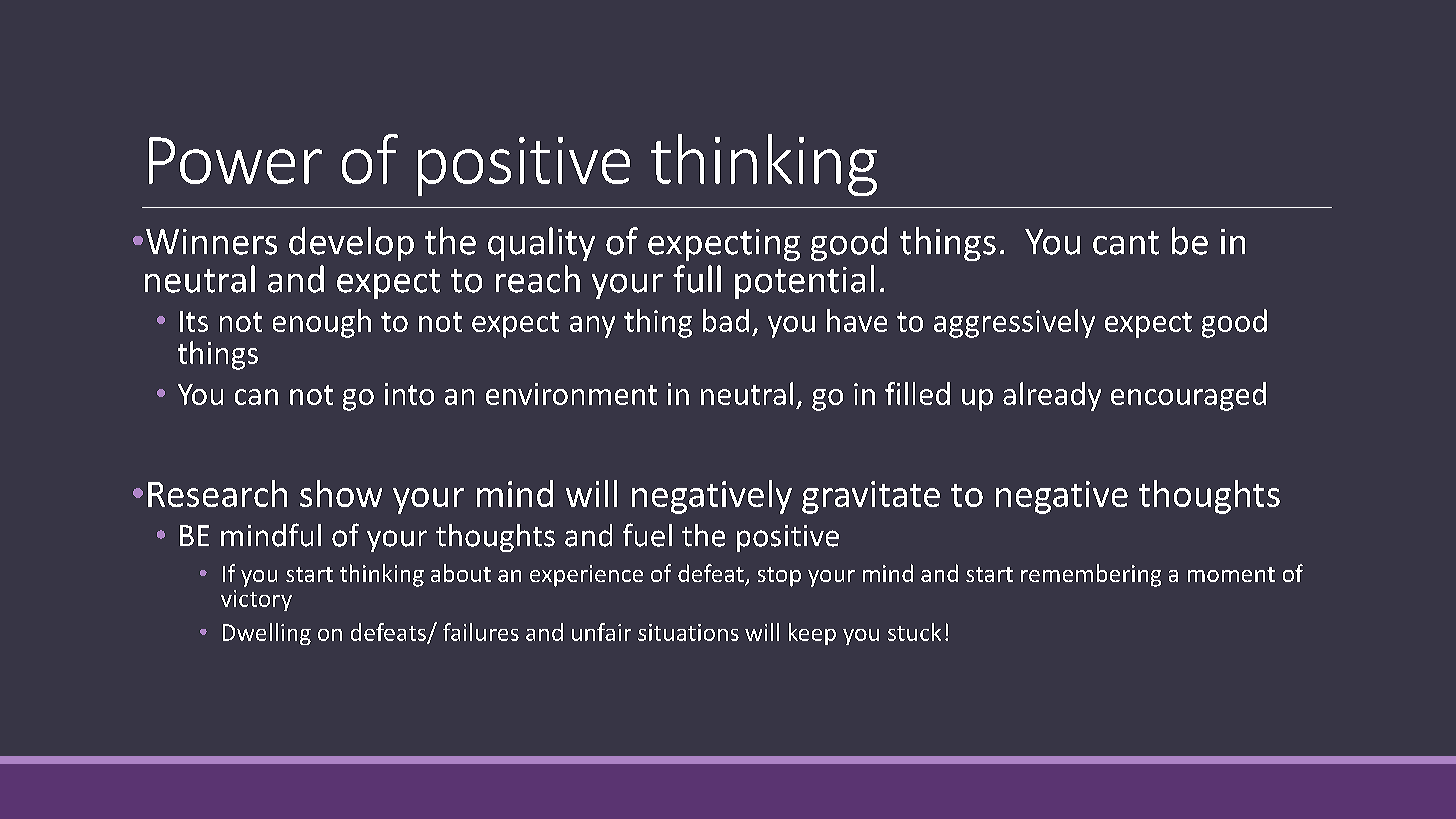 The image size is (1456, 819). Describe the element at coordinates (1052, 396) in the document. I see `already` at that location.
